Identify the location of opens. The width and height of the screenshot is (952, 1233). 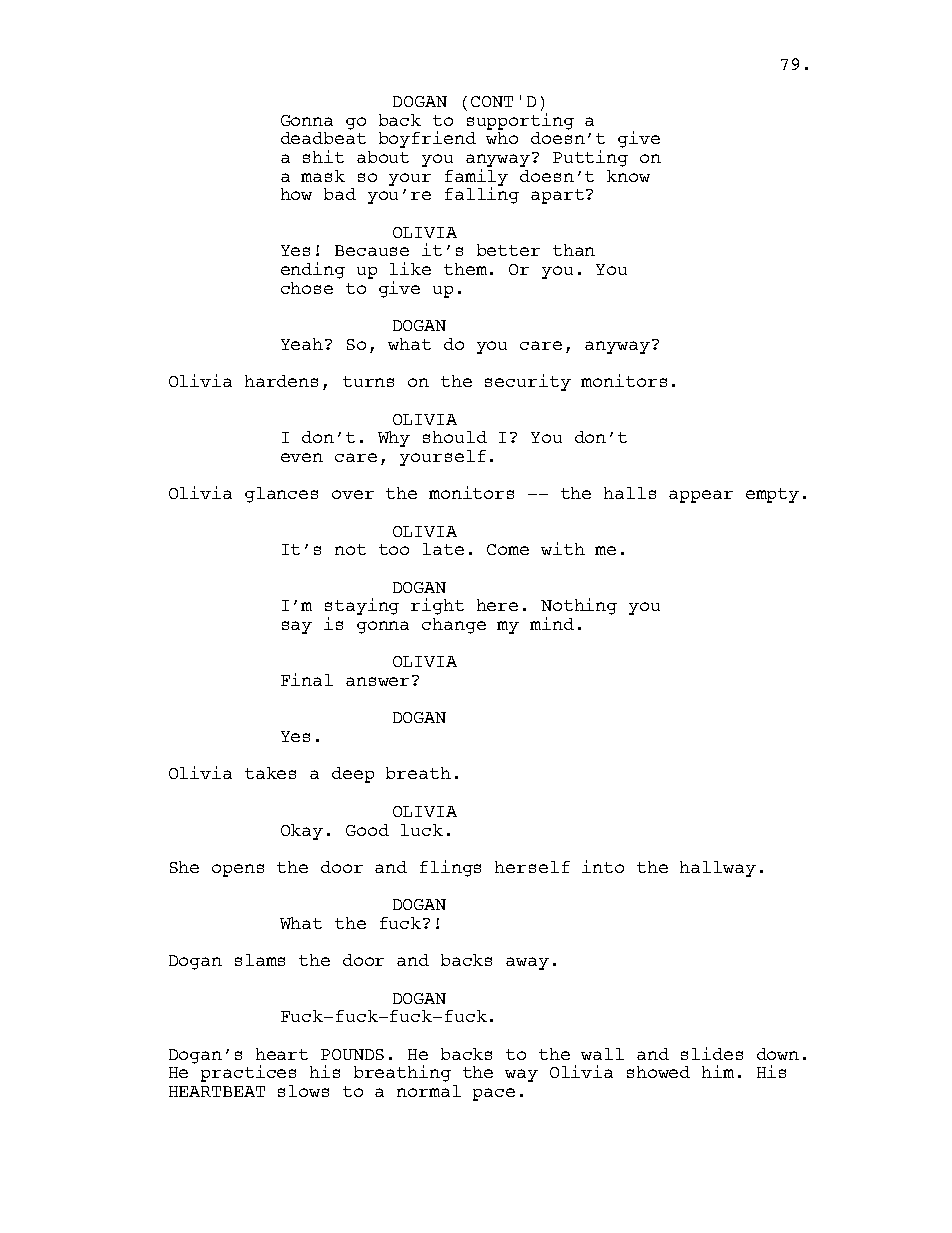
(238, 870).
